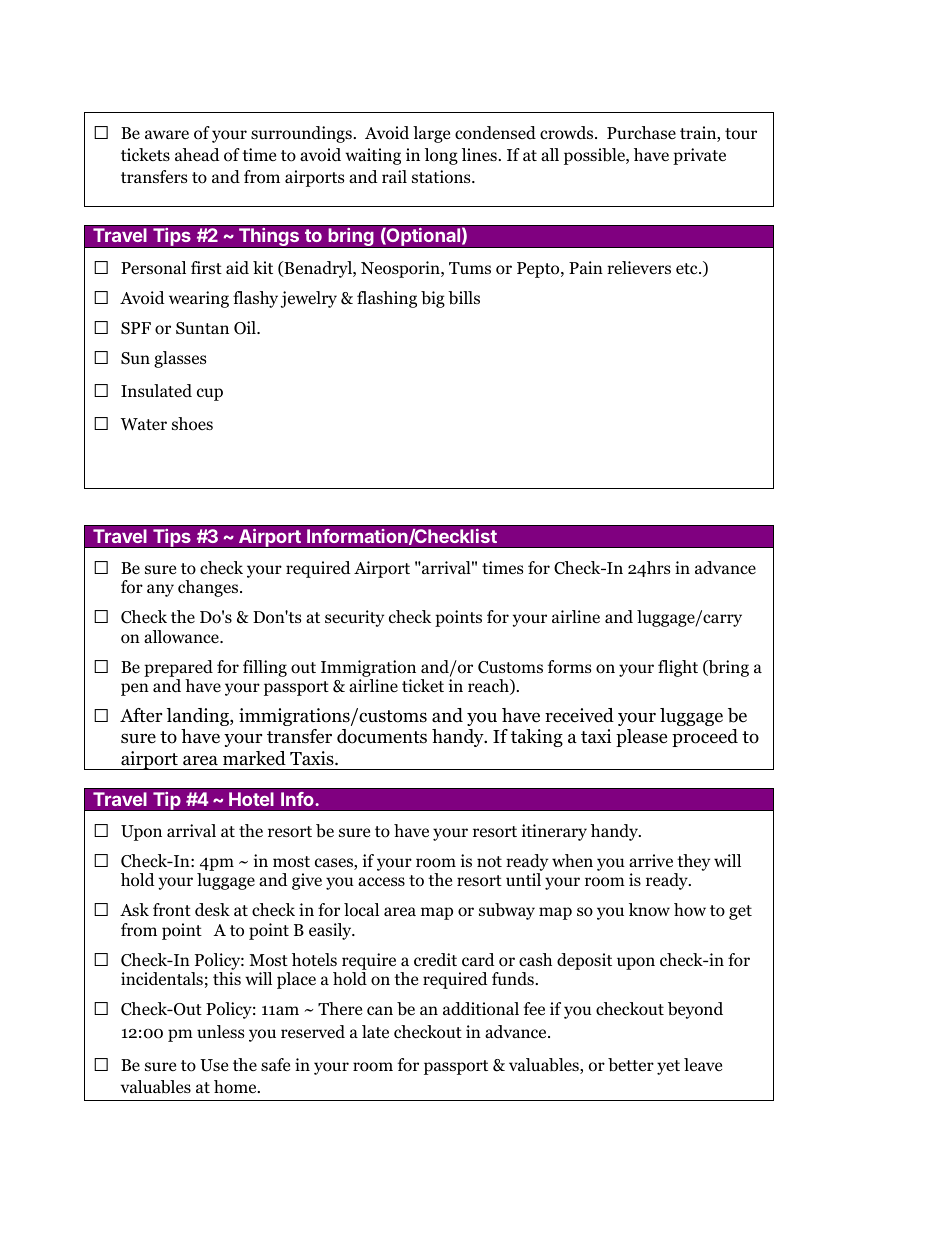 The height and width of the screenshot is (1233, 952). What do you see at coordinates (641, 738) in the screenshot?
I see `please` at bounding box center [641, 738].
